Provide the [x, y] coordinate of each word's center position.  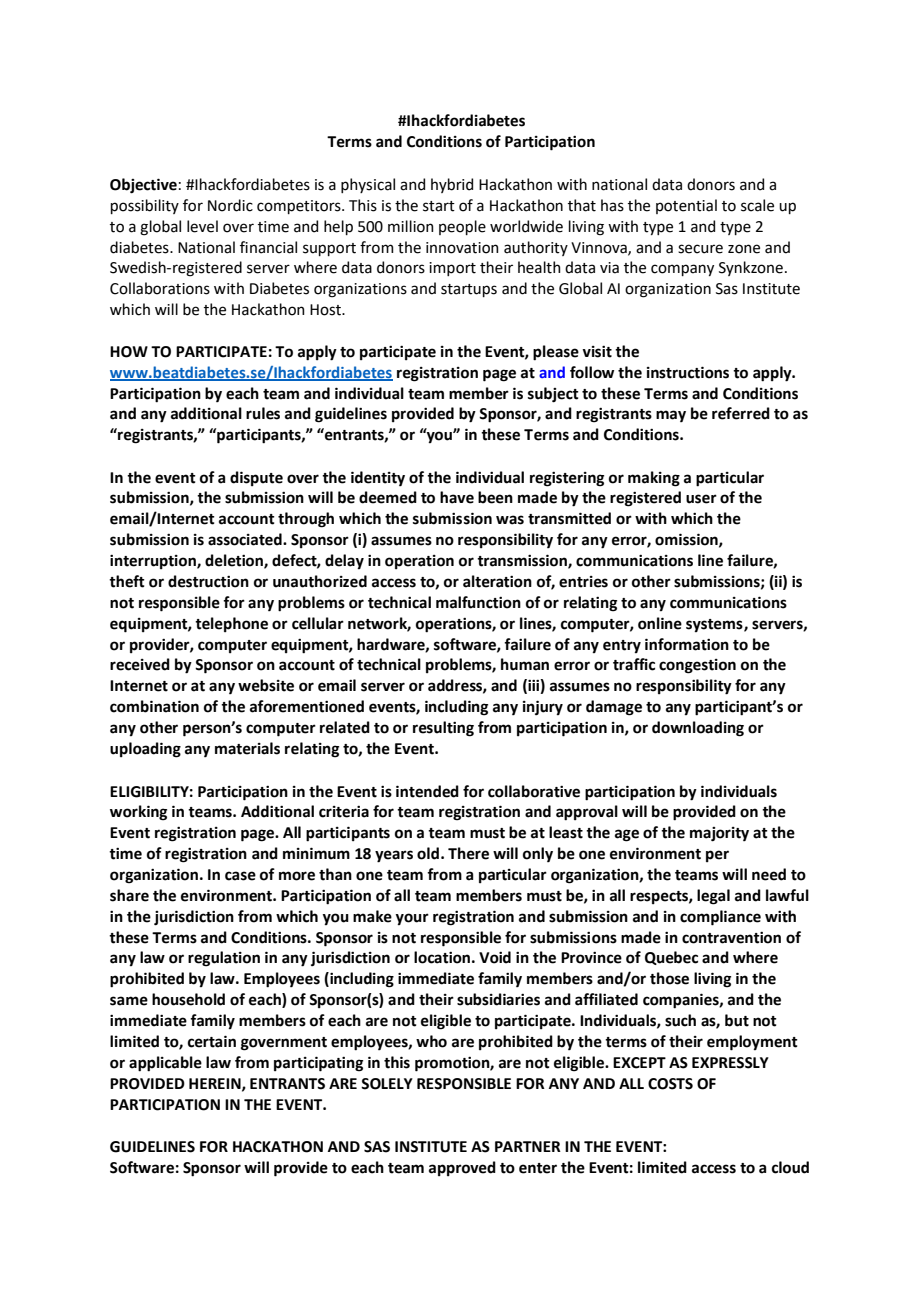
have [457, 497]
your [412, 919]
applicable [165, 1064]
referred [741, 413]
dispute [256, 478]
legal [713, 897]
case [240, 876]
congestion [697, 666]
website [266, 685]
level [202, 226]
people [462, 227]
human [525, 664]
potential [686, 206]
